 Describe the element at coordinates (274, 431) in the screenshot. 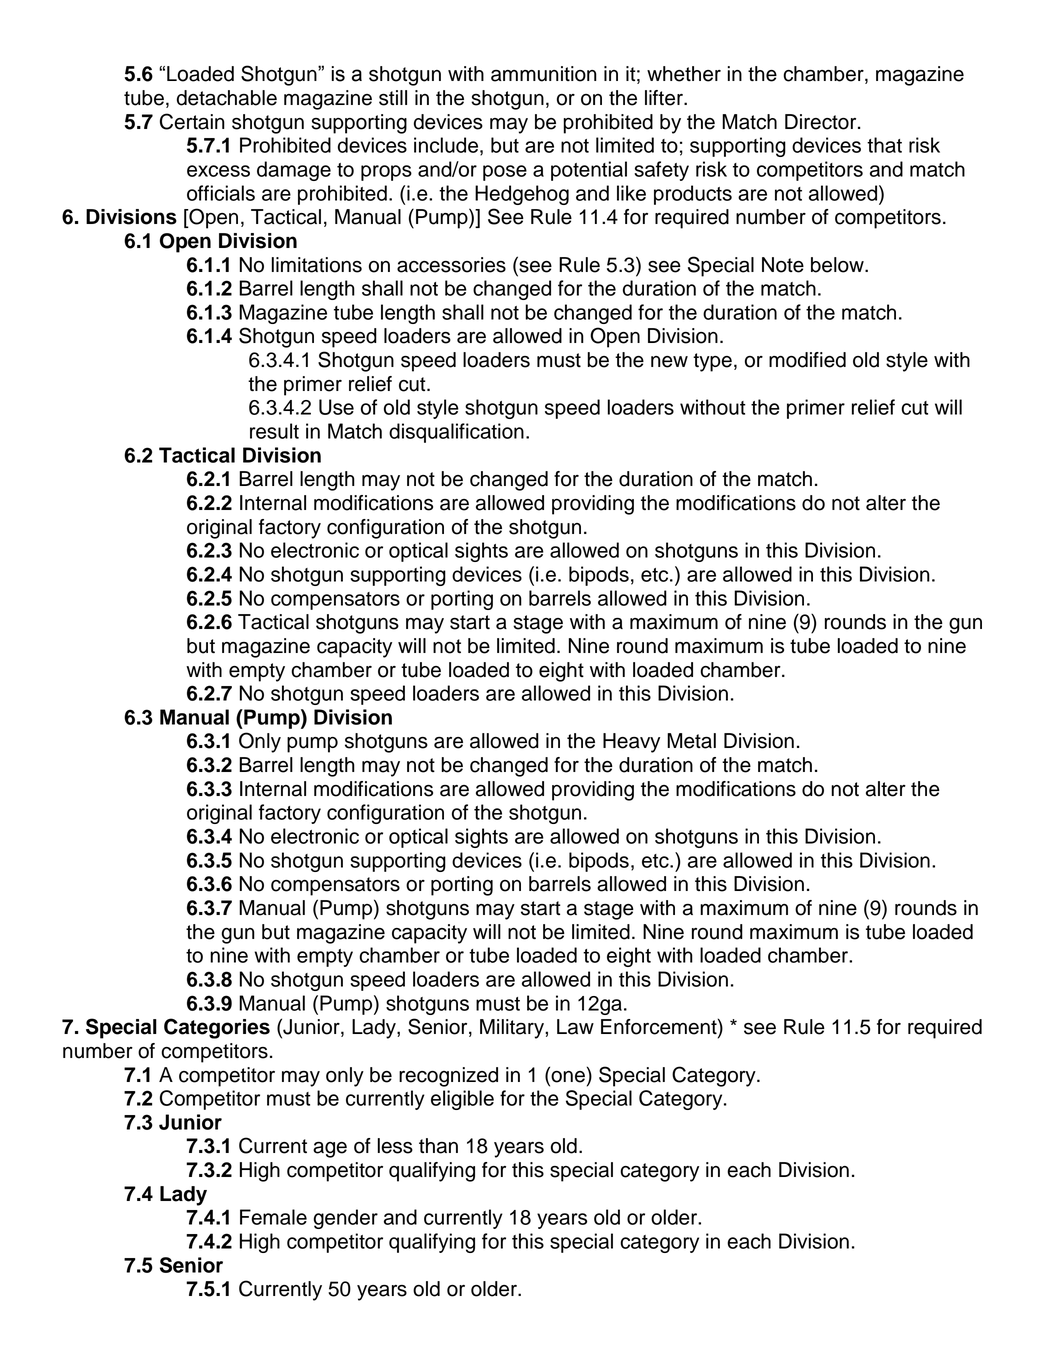

I see `result` at that location.
